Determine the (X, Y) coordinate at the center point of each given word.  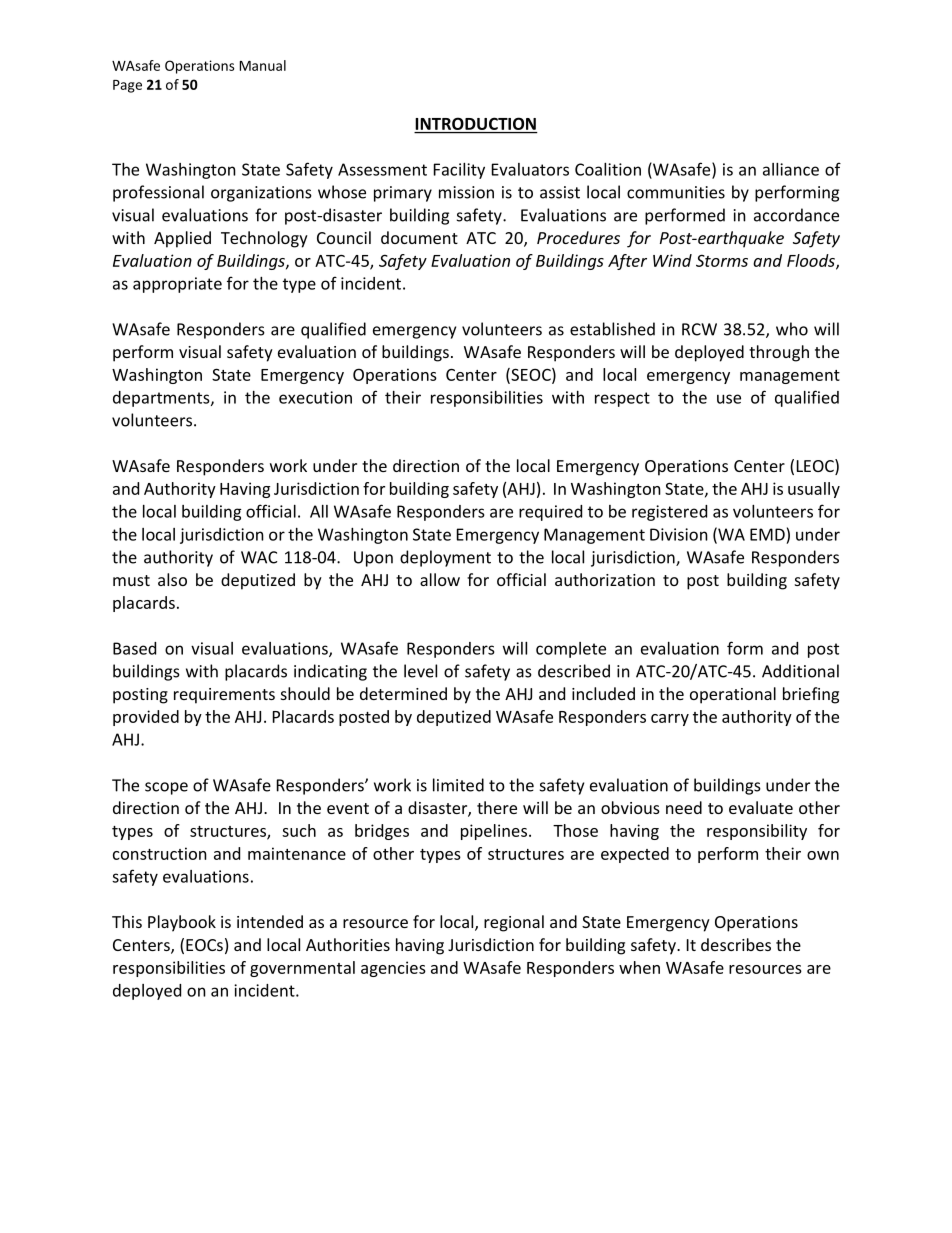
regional (514, 923)
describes (736, 944)
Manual (263, 65)
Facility (459, 171)
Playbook (182, 923)
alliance (791, 169)
